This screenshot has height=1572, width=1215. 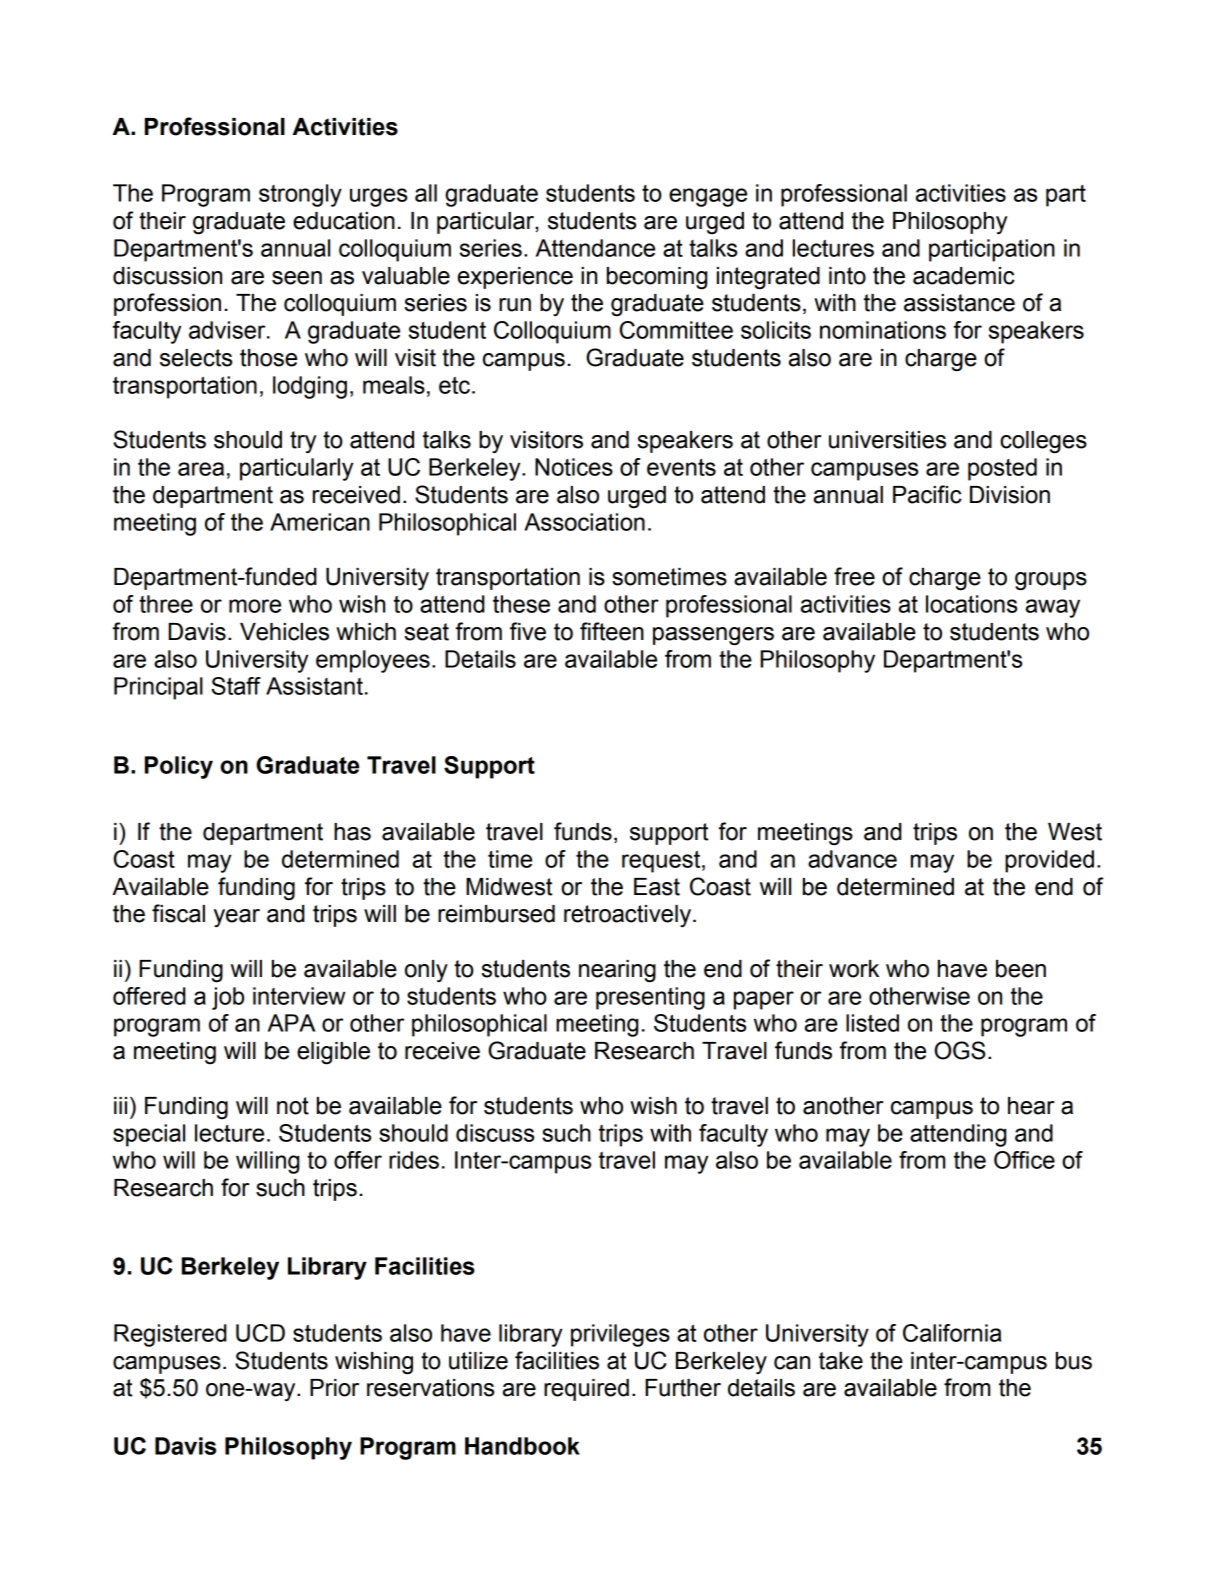 I want to click on job, so click(x=228, y=998).
